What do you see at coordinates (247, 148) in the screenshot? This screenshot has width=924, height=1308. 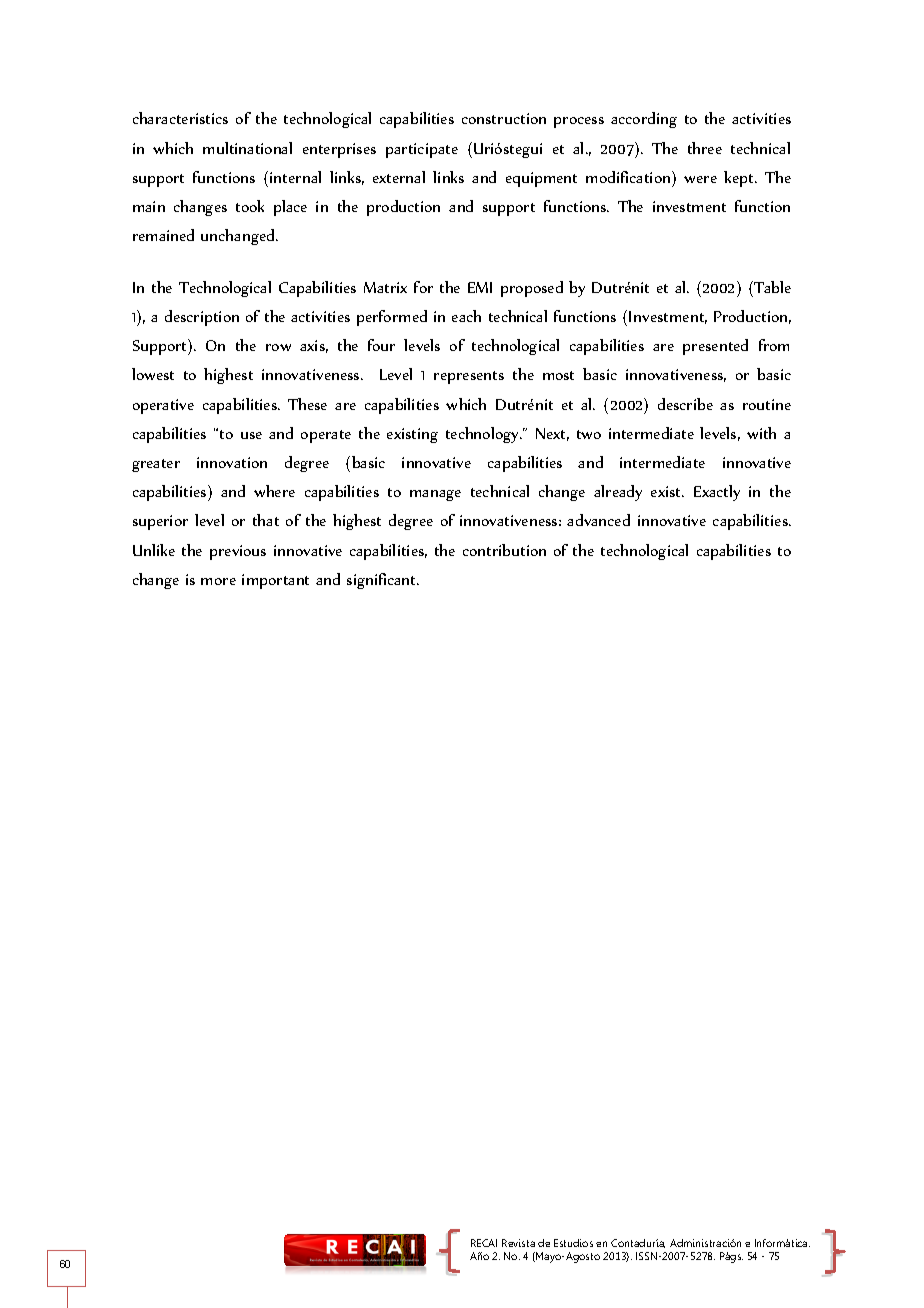 I see `multinational` at bounding box center [247, 148].
